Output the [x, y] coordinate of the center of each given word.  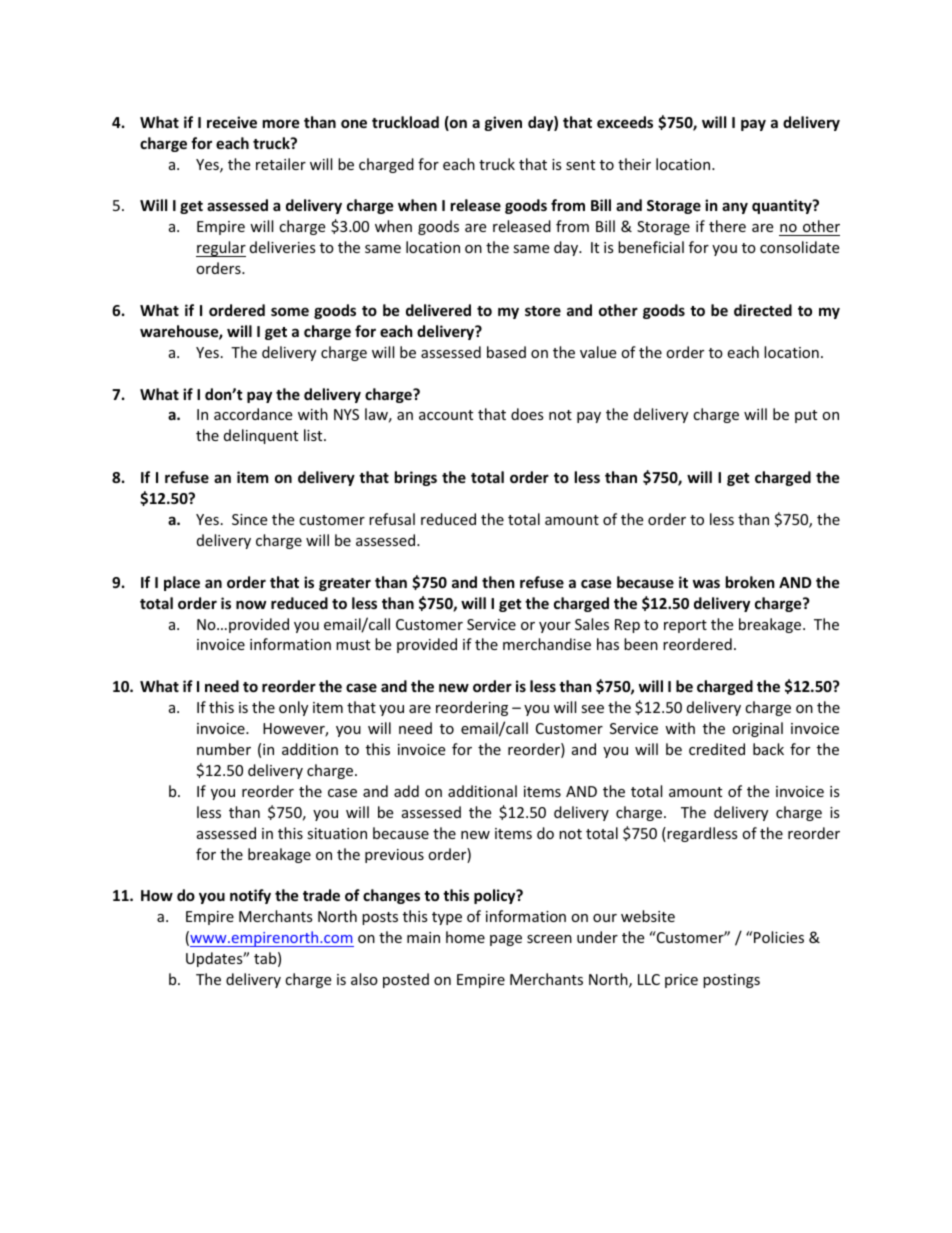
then [498, 582]
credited [717, 749]
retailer [281, 164]
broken [750, 582]
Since [249, 519]
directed [763, 310]
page [506, 940]
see [592, 709]
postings [731, 981]
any [735, 208]
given [503, 123]
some [290, 311]
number [224, 749]
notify [250, 896]
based [506, 352]
